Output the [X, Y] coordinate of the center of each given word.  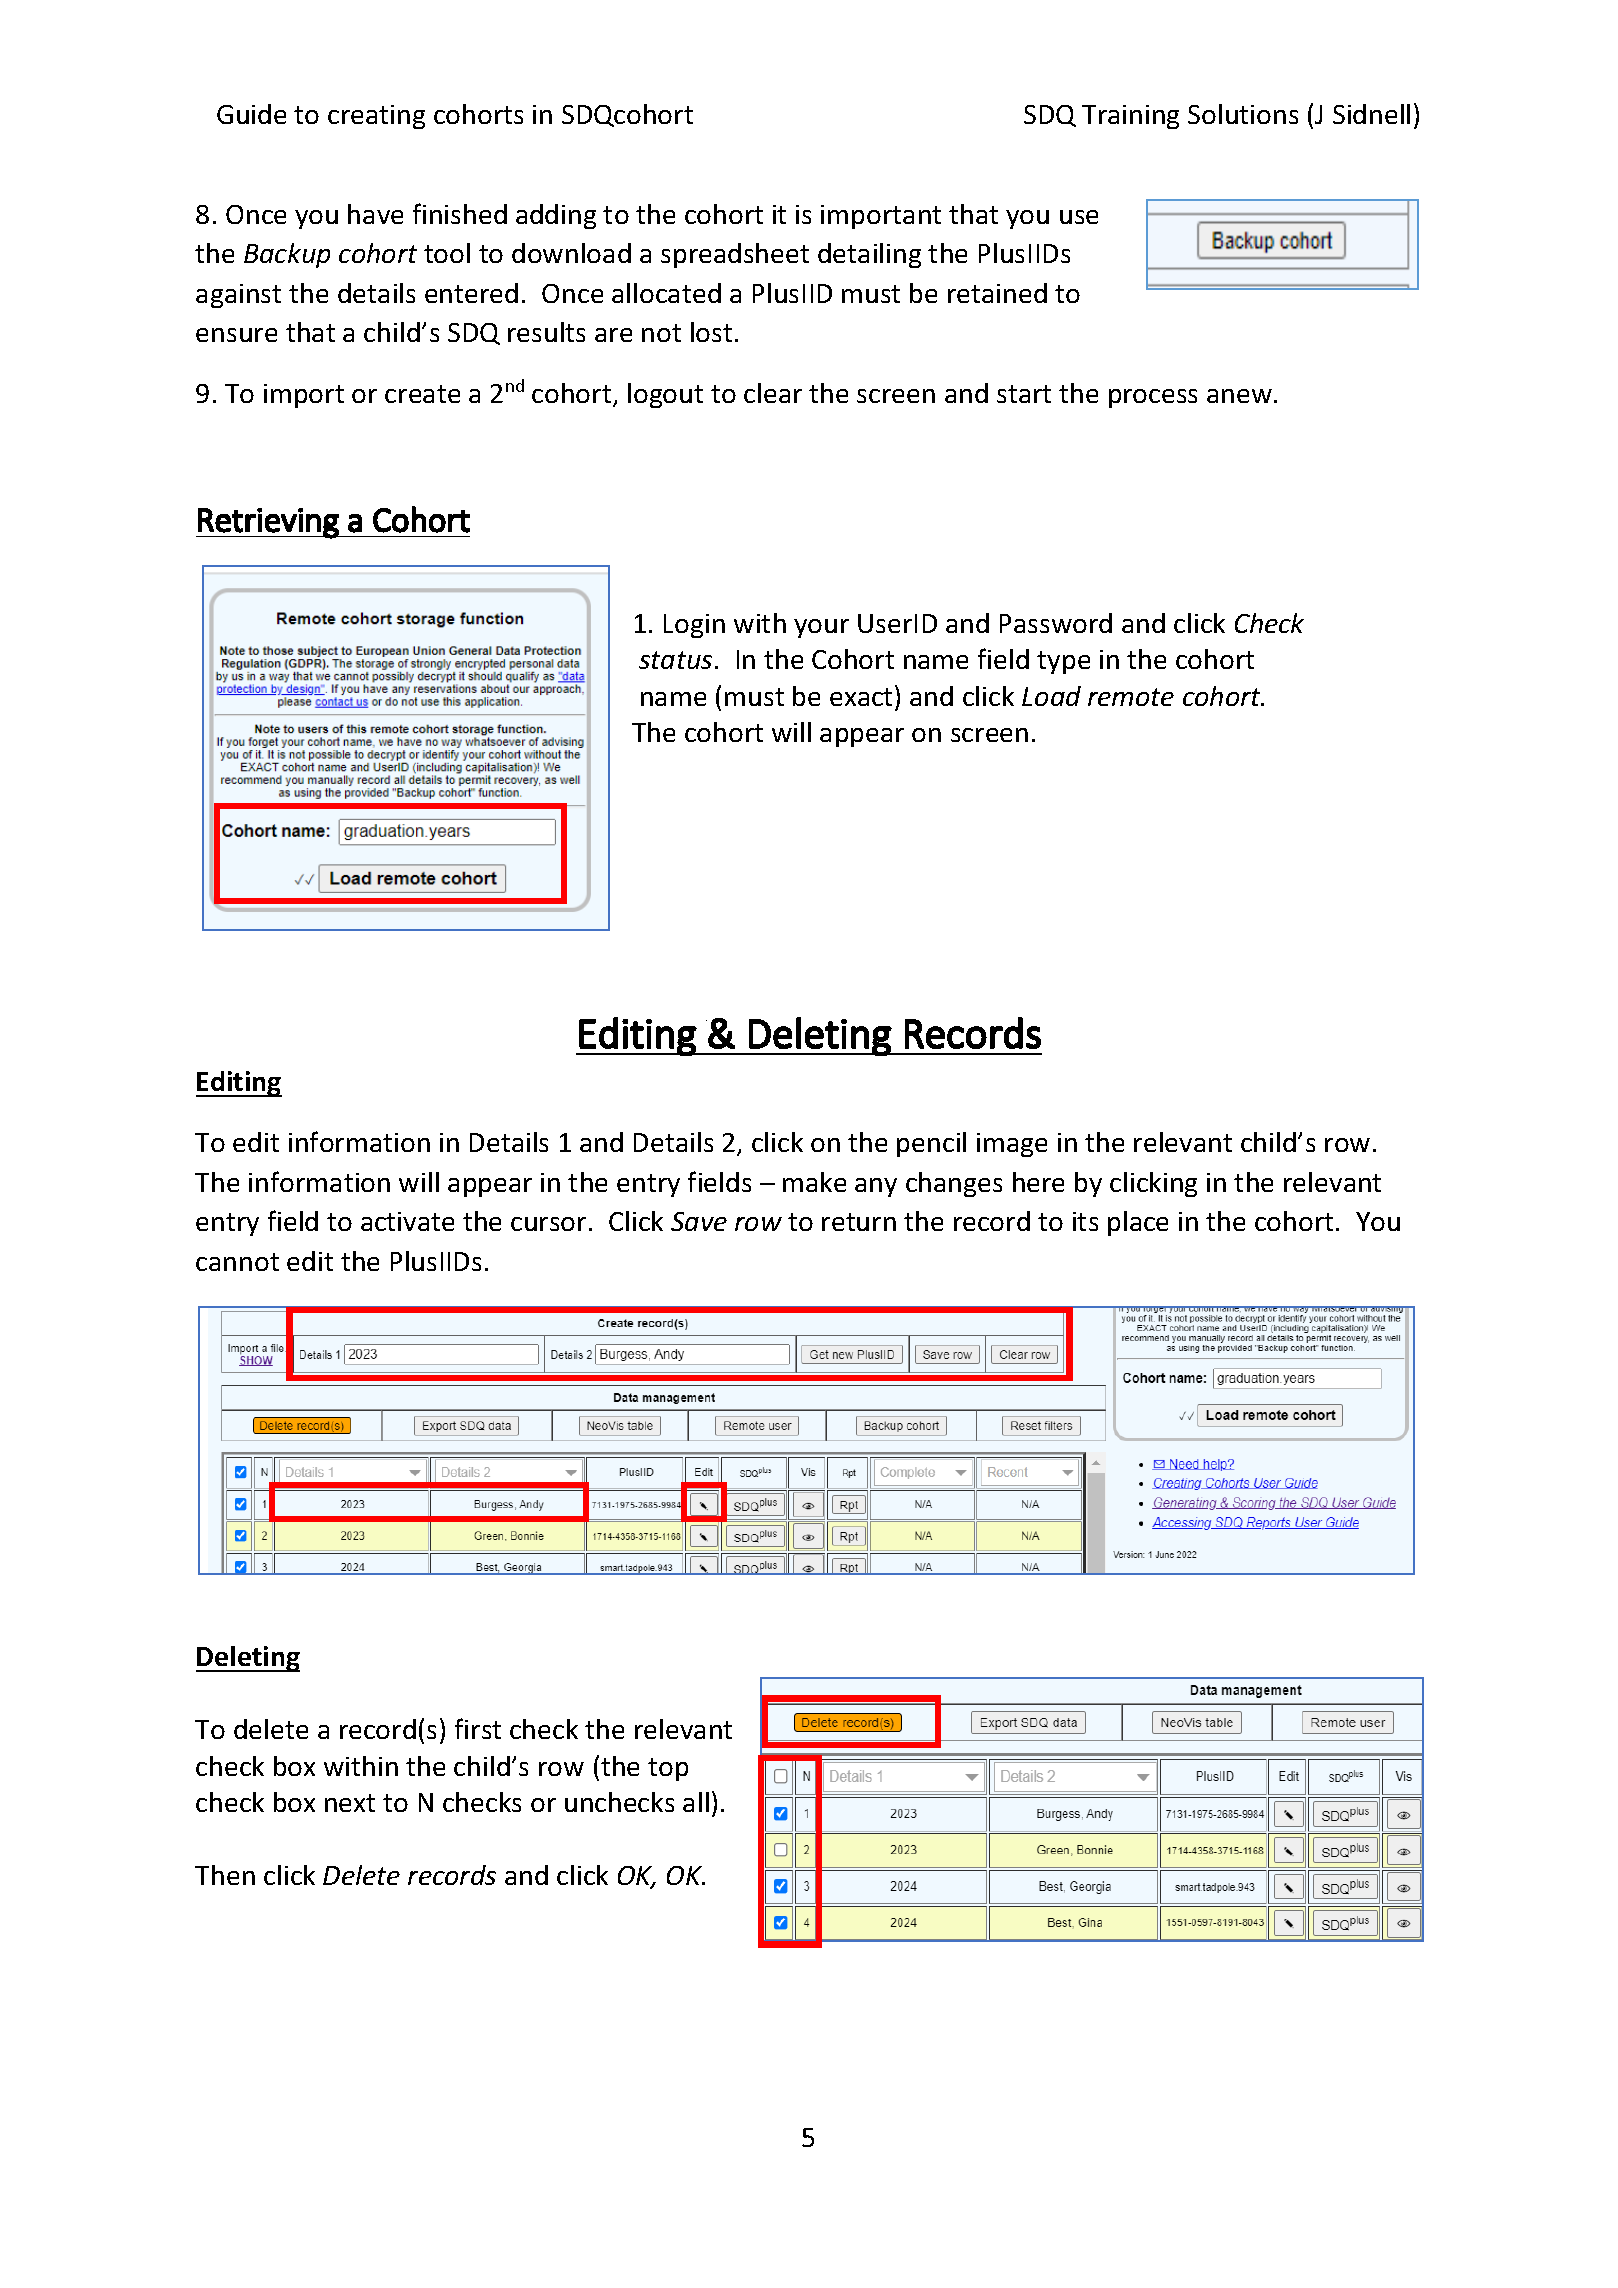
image [1012, 1145]
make [814, 1182]
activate [407, 1221]
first [478, 1728]
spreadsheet [735, 255]
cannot [237, 1262]
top [668, 1769]
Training [1130, 117]
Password [1056, 623]
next [350, 1803]
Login [694, 626]
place [1138, 1223]
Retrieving [269, 523]
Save [699, 1221]
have [375, 214]
